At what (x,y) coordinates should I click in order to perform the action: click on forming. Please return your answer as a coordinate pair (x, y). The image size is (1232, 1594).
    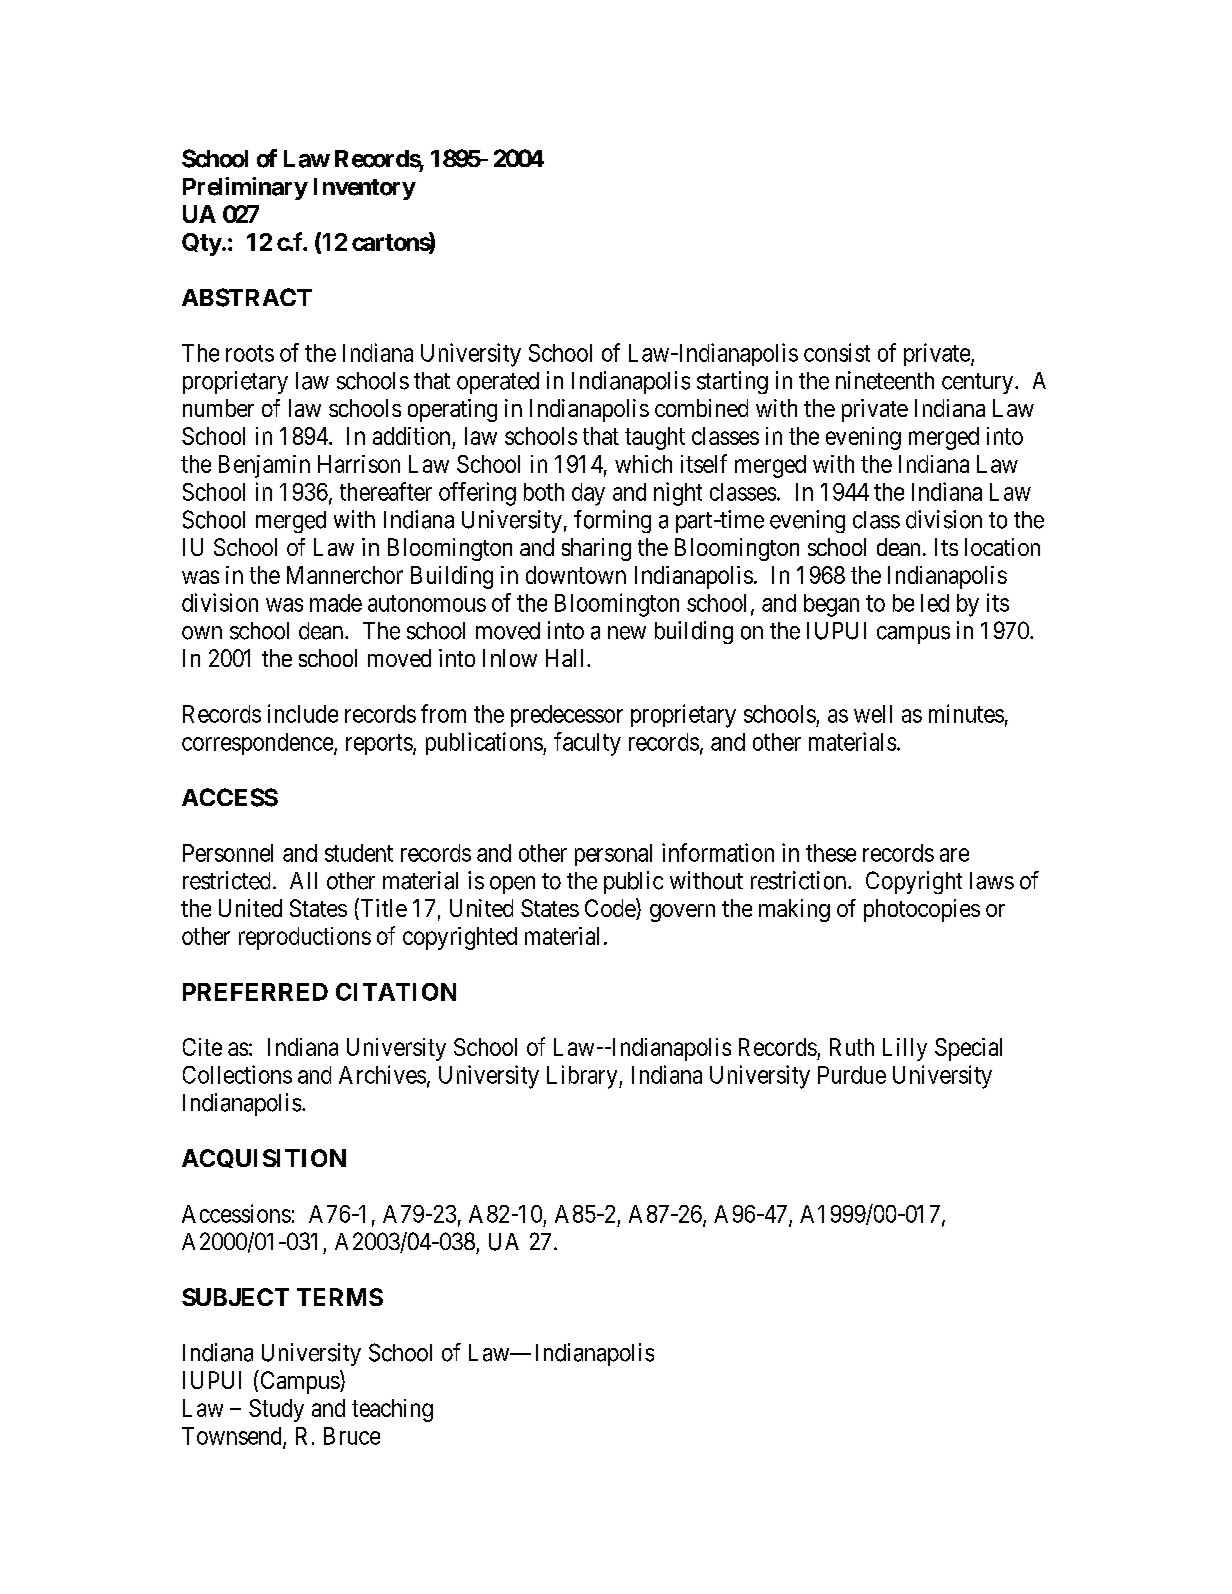
    Looking at the image, I should click on (612, 521).
